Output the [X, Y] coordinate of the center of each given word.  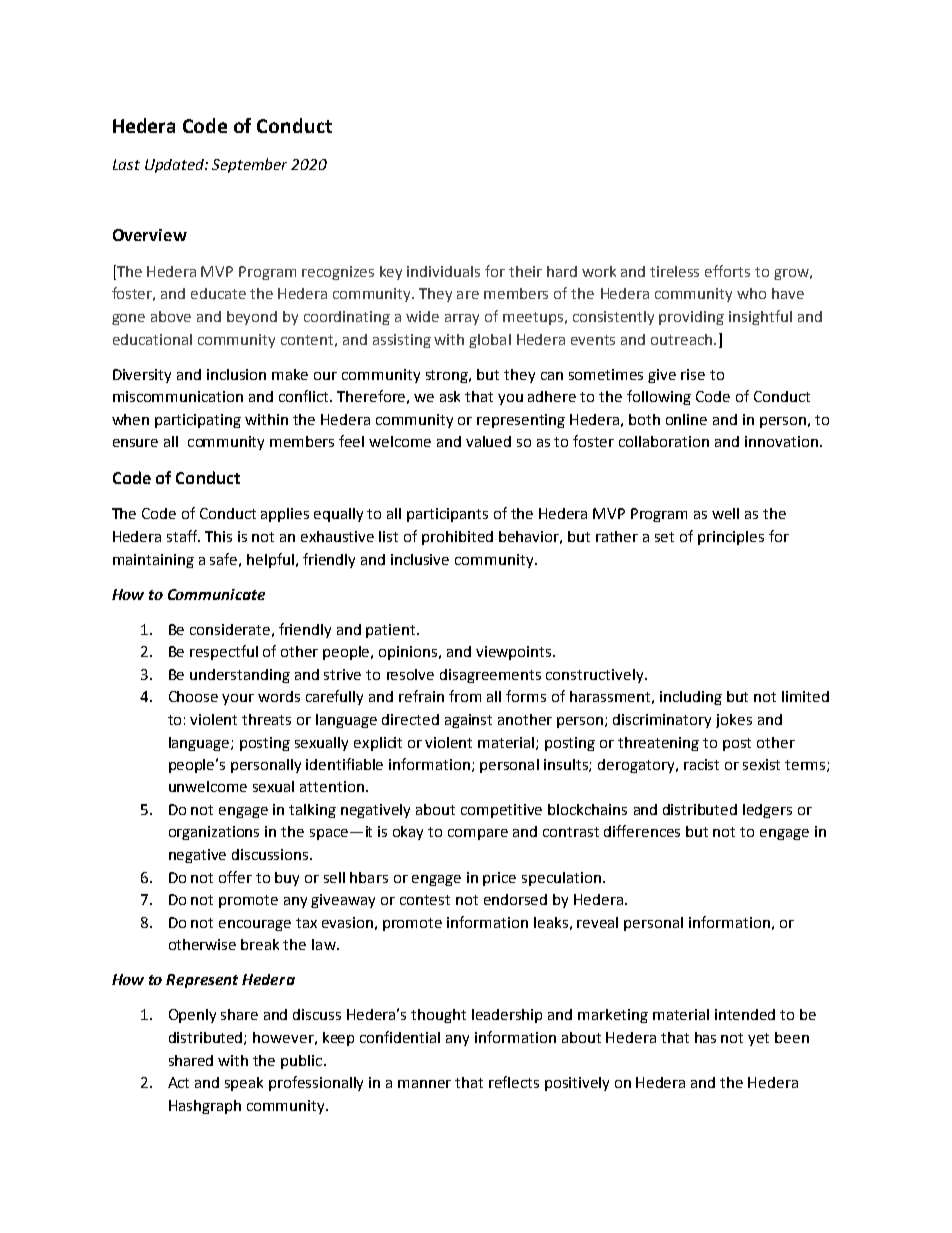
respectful [224, 652]
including [691, 698]
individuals [443, 271]
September [249, 165]
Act [178, 1082]
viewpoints [515, 653]
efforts [727, 271]
